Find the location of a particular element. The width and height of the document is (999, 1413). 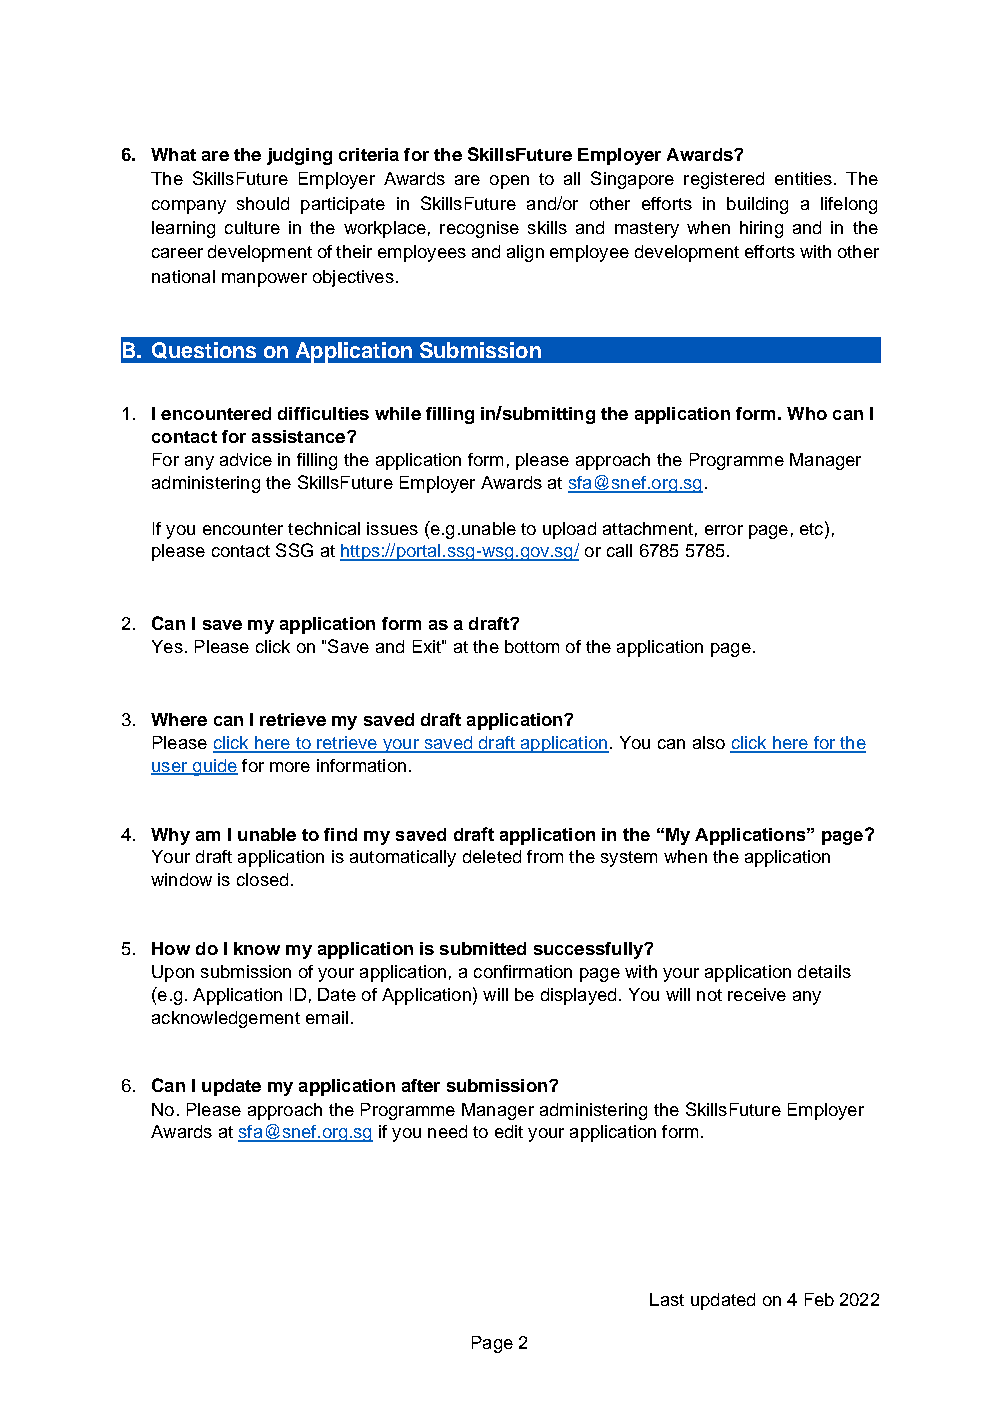

confirmation is located at coordinates (523, 971).
